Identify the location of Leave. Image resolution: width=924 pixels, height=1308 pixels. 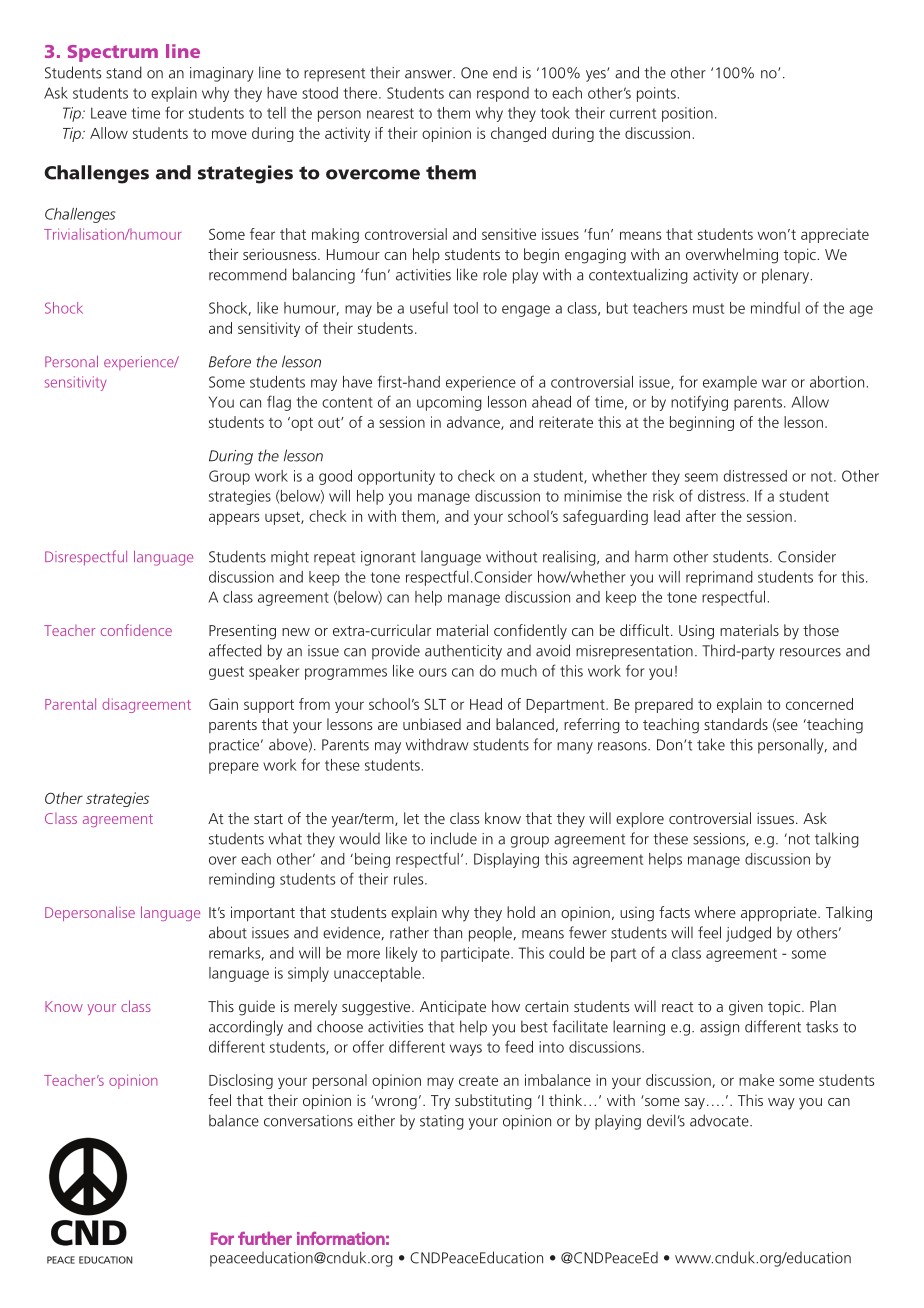
(109, 113).
